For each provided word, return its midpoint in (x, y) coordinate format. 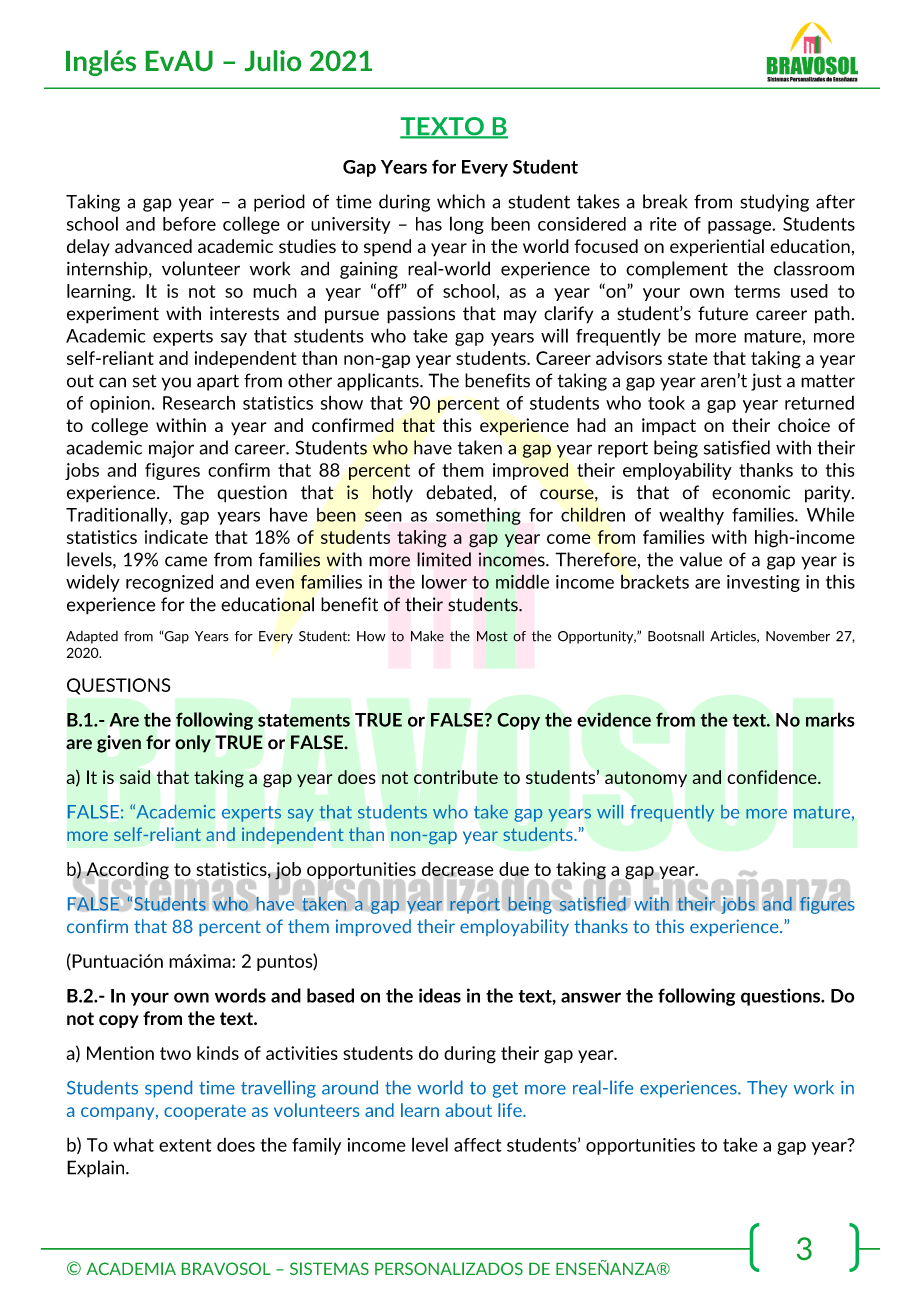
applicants (379, 382)
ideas (440, 995)
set (145, 381)
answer (591, 997)
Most (492, 636)
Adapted (92, 637)
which (461, 201)
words (240, 995)
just (766, 382)
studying (774, 203)
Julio (273, 60)
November (798, 636)
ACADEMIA (131, 1268)
